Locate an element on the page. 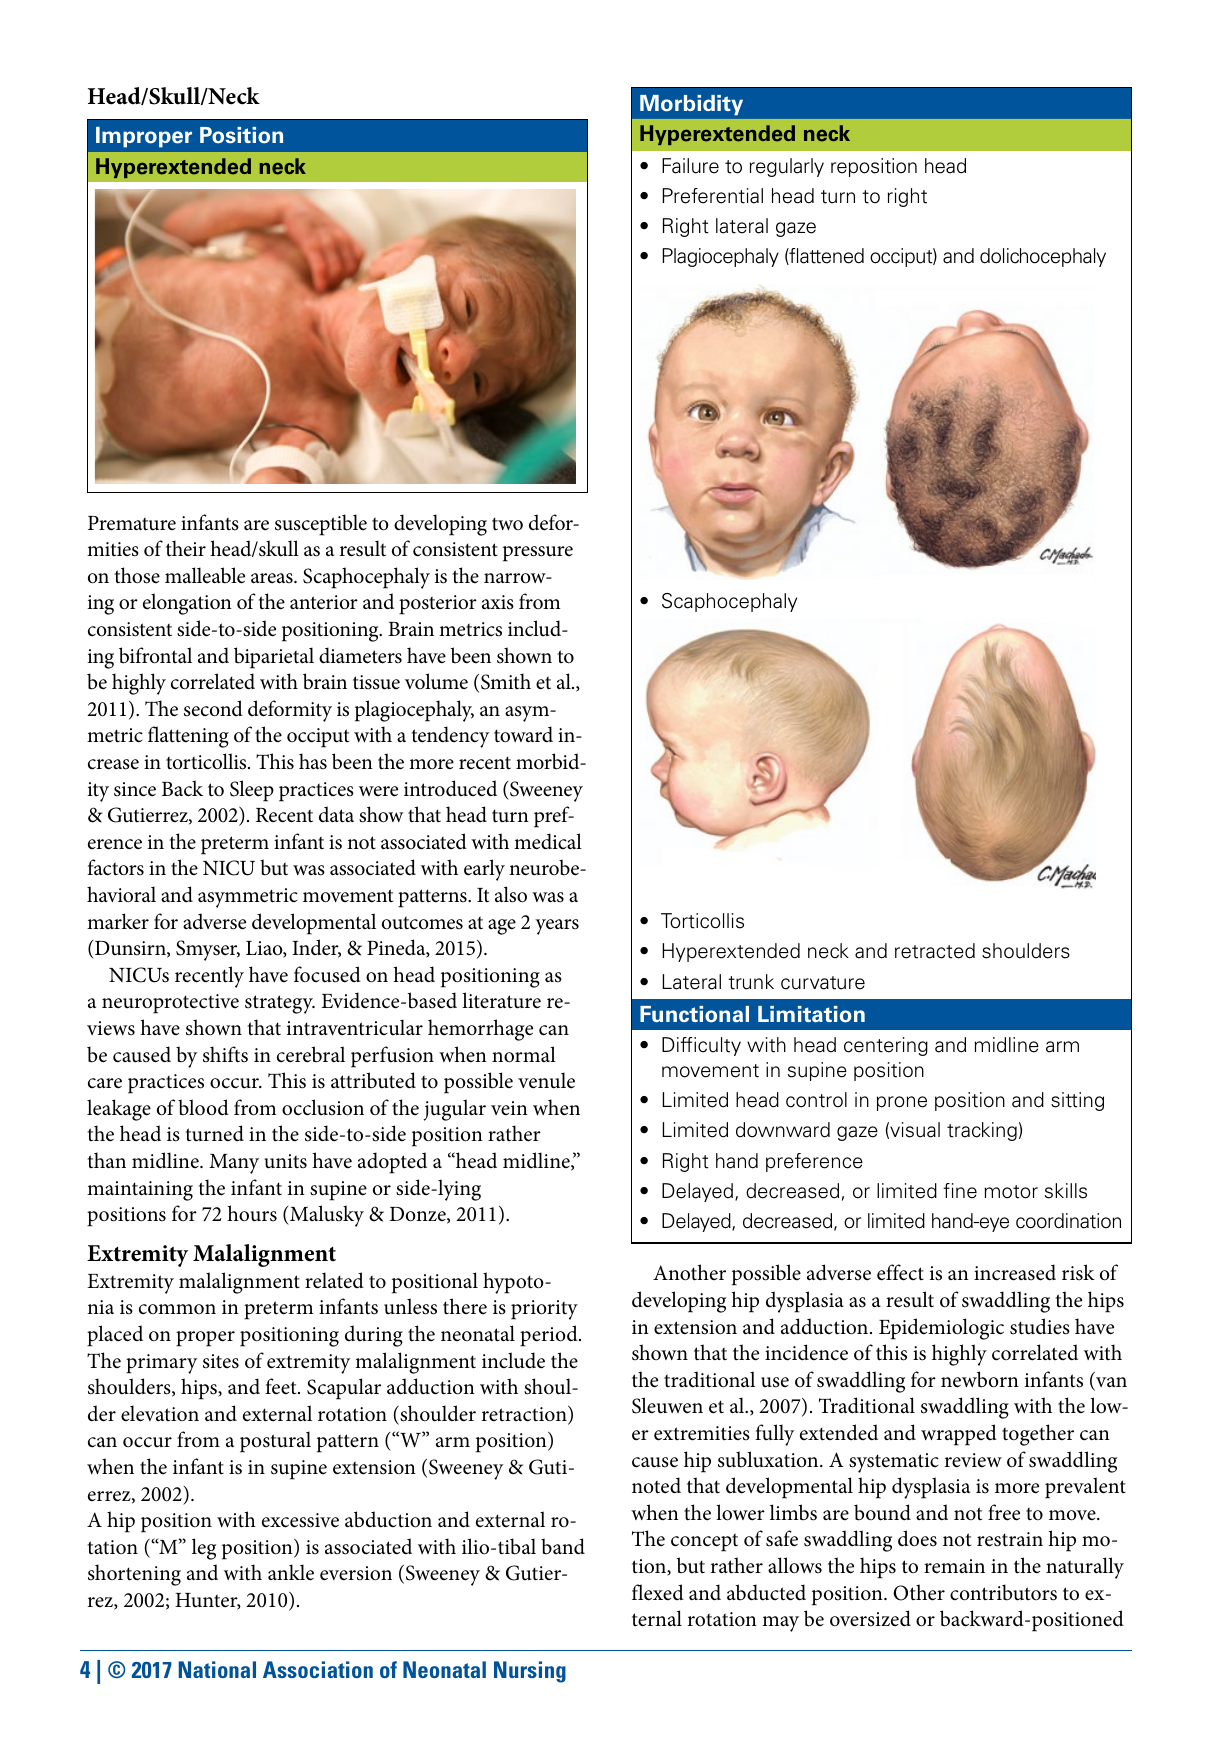 This image has width=1219, height=1741. marker is located at coordinates (118, 921).
